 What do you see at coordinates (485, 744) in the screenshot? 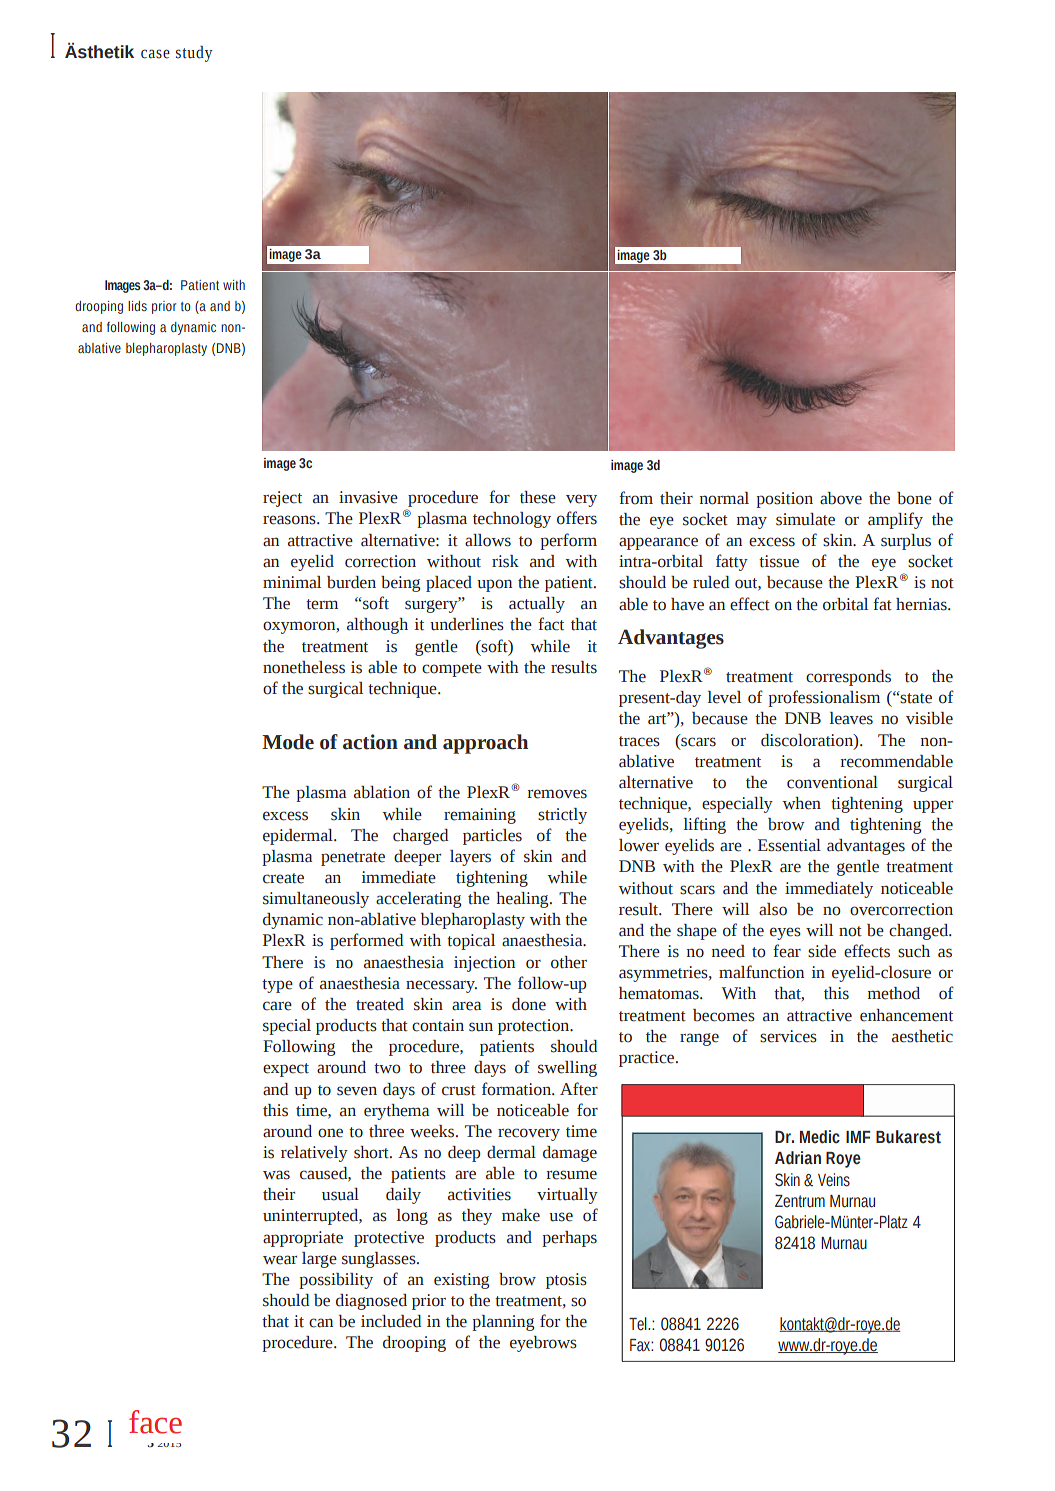
I see `approach` at bounding box center [485, 744].
